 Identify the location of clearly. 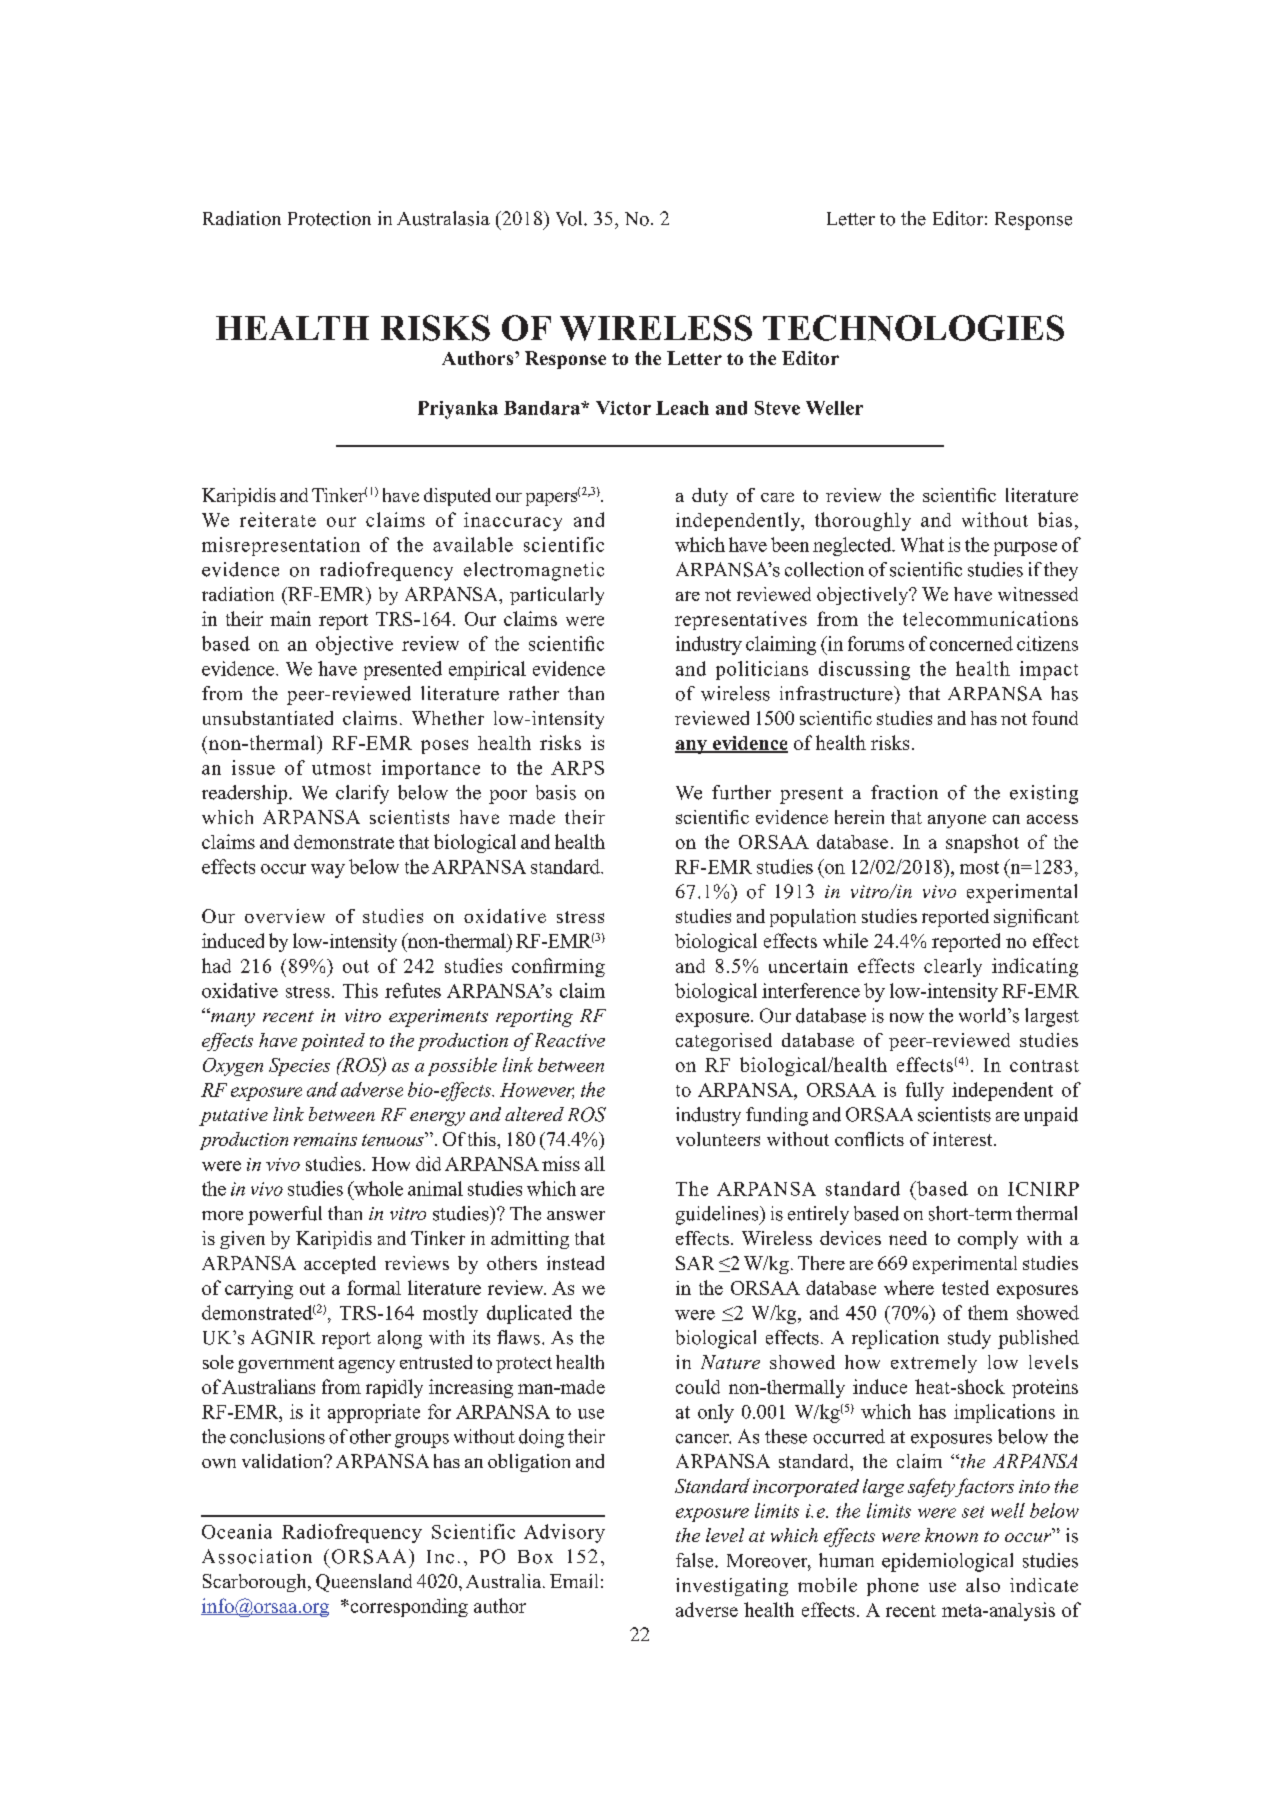
(953, 967).
